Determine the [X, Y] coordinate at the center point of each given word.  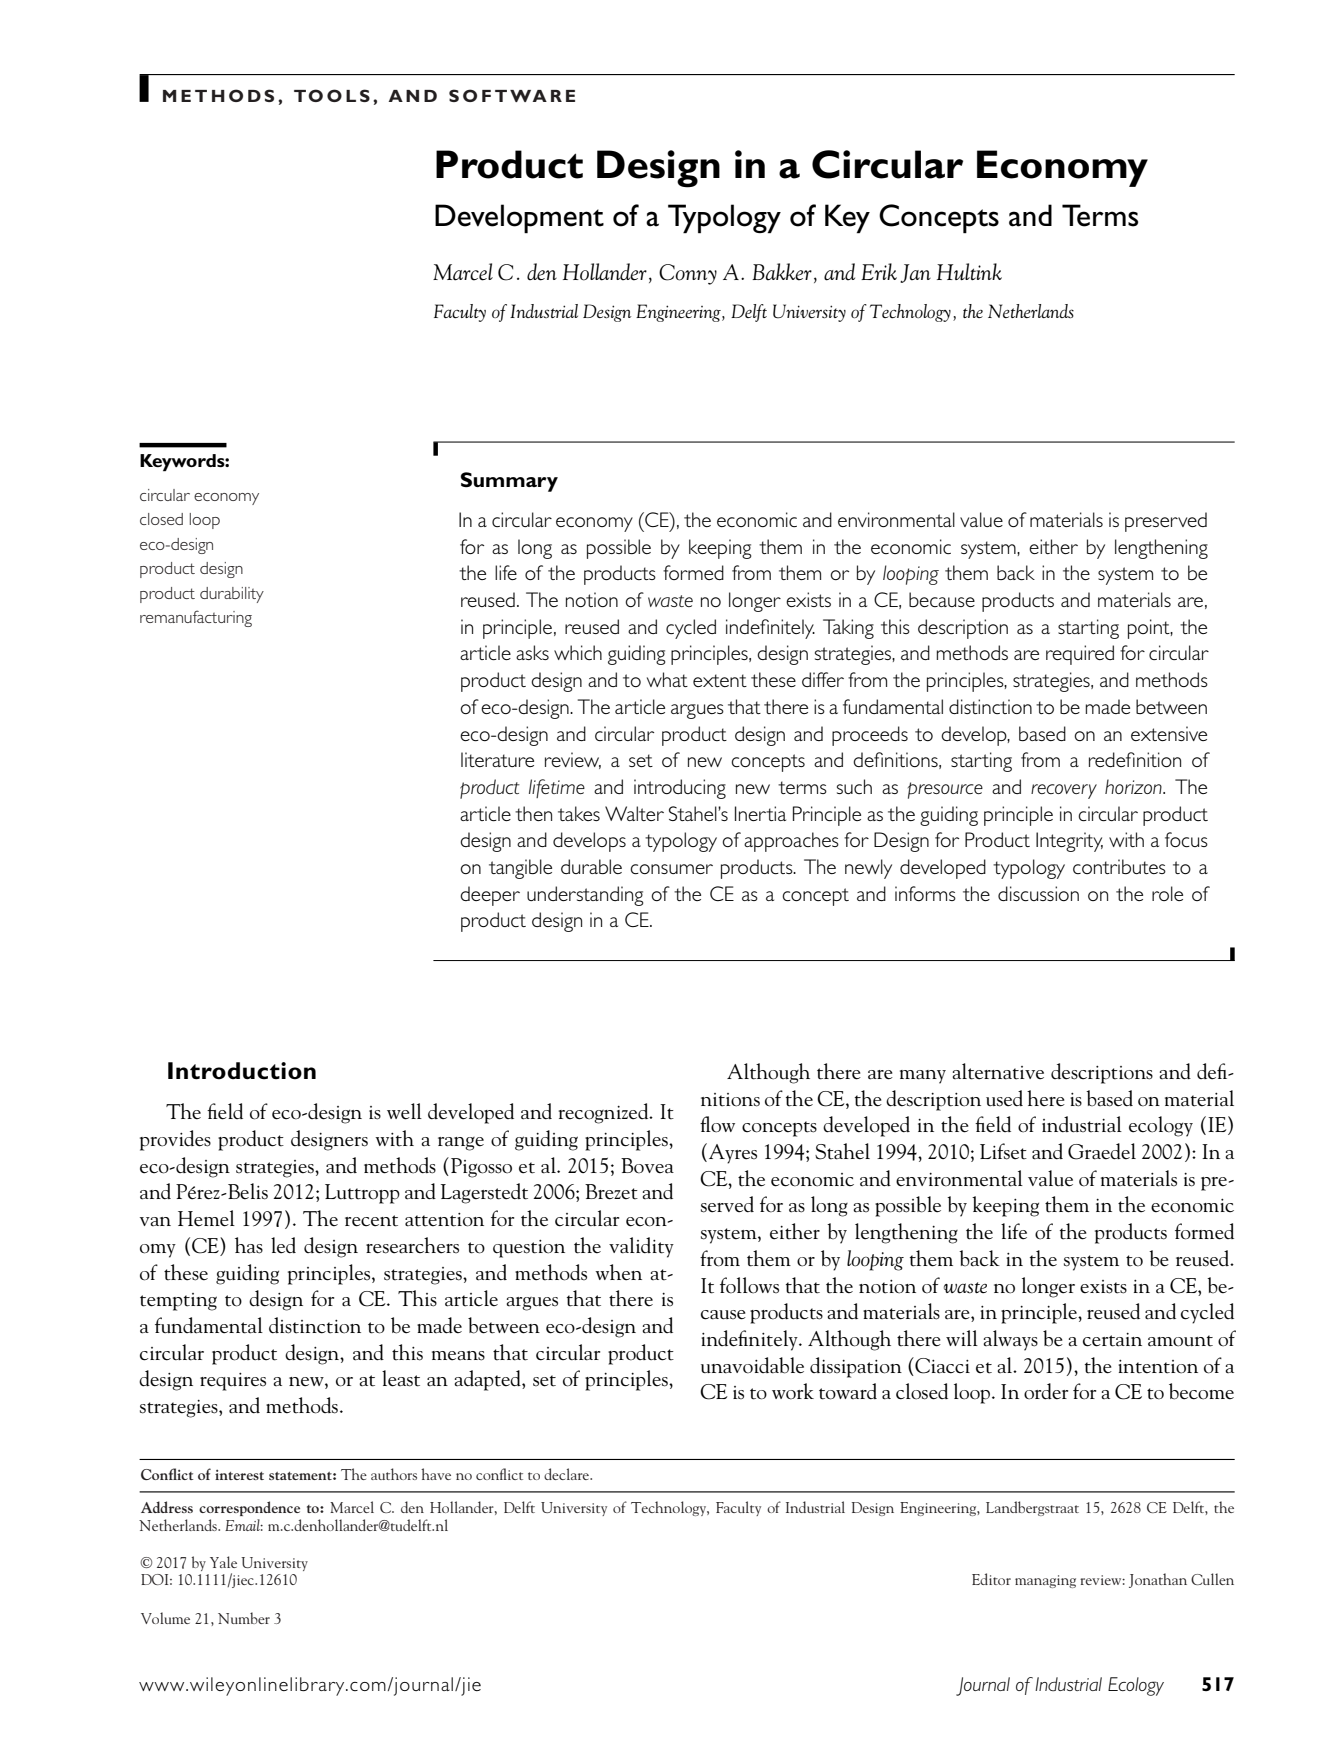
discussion [1038, 893]
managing [1045, 1581]
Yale [223, 1562]
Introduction [242, 1071]
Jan [915, 273]
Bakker [782, 272]
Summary [509, 482]
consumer [671, 869]
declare [567, 1474]
